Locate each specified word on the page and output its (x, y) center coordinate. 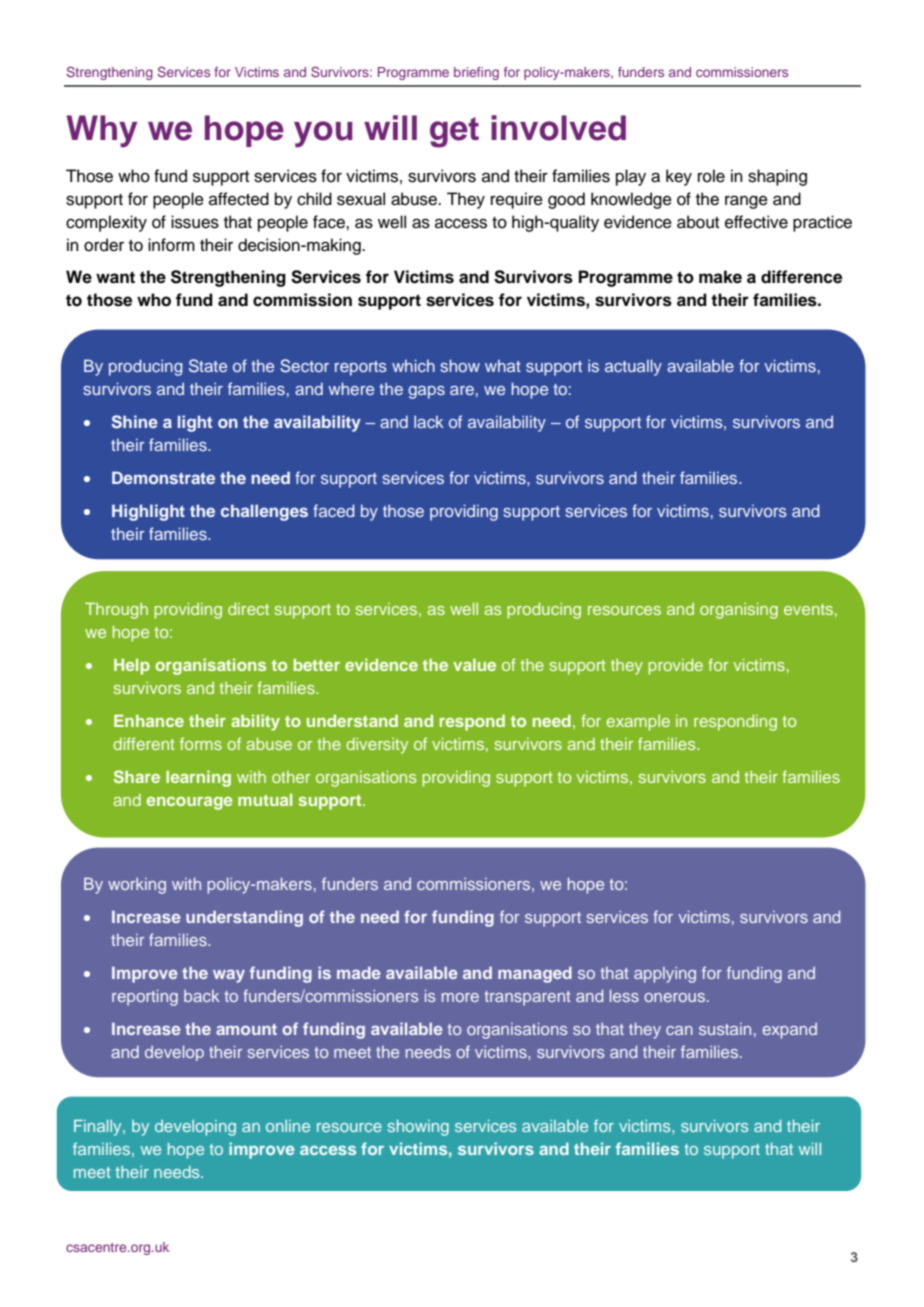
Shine (134, 422)
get (454, 132)
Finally (99, 1128)
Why (101, 131)
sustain (725, 1029)
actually (633, 367)
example (638, 723)
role (711, 176)
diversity (377, 746)
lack (429, 421)
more (460, 997)
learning (198, 778)
